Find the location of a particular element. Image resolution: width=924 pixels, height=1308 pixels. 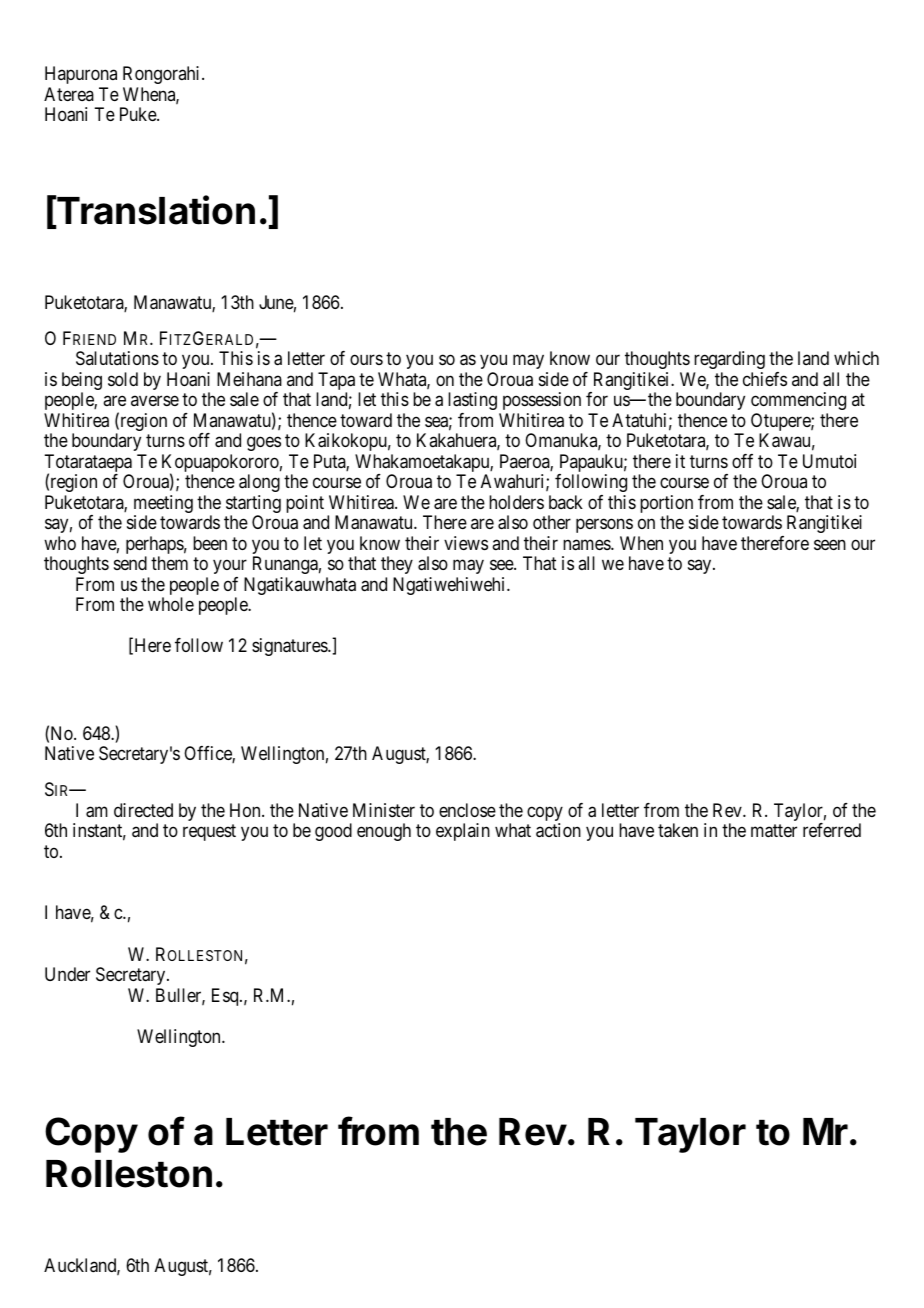

Esq is located at coordinates (226, 997).
